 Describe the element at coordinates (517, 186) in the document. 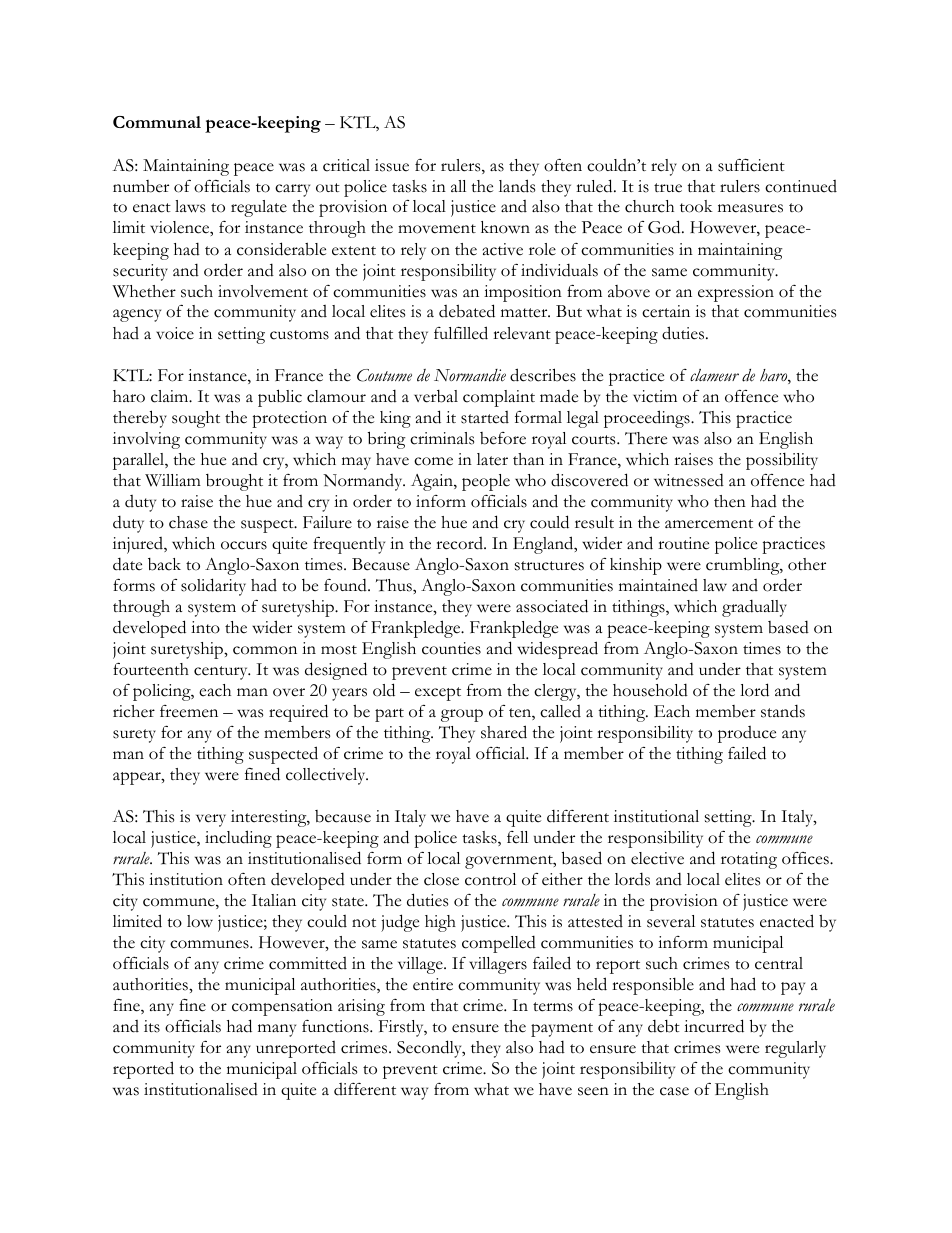

I see `lands` at that location.
